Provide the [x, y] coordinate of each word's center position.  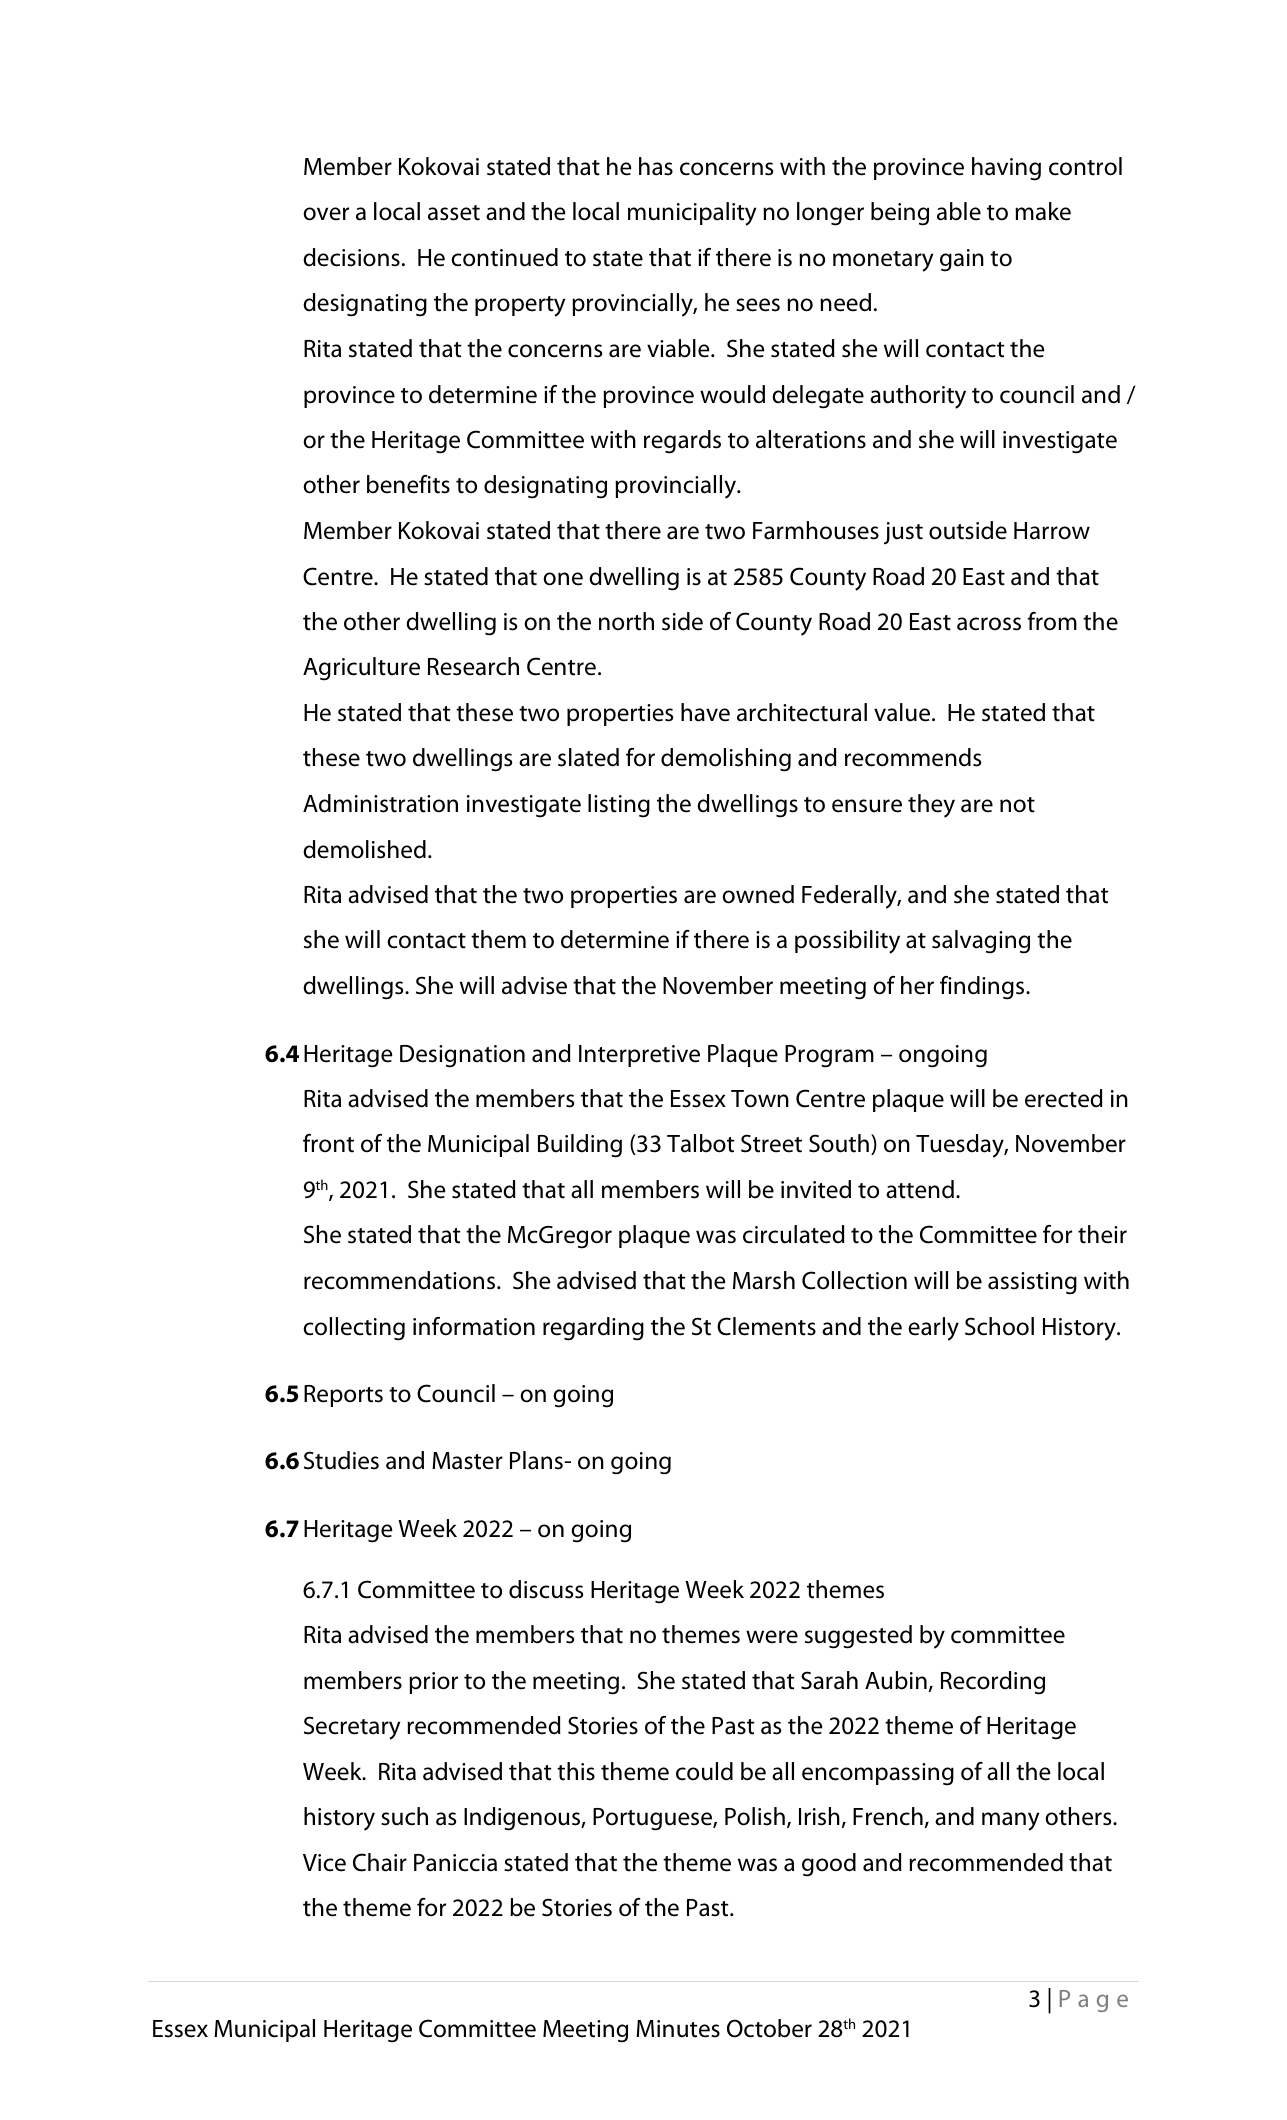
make [1043, 211]
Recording [993, 1683]
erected [1064, 1098]
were [772, 1637]
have [705, 712]
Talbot [701, 1143]
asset [454, 213]
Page [1094, 2001]
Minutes [678, 2029]
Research [473, 666]
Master [467, 1461]
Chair [380, 1862]
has [656, 166]
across [989, 624]
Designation [462, 1056]
